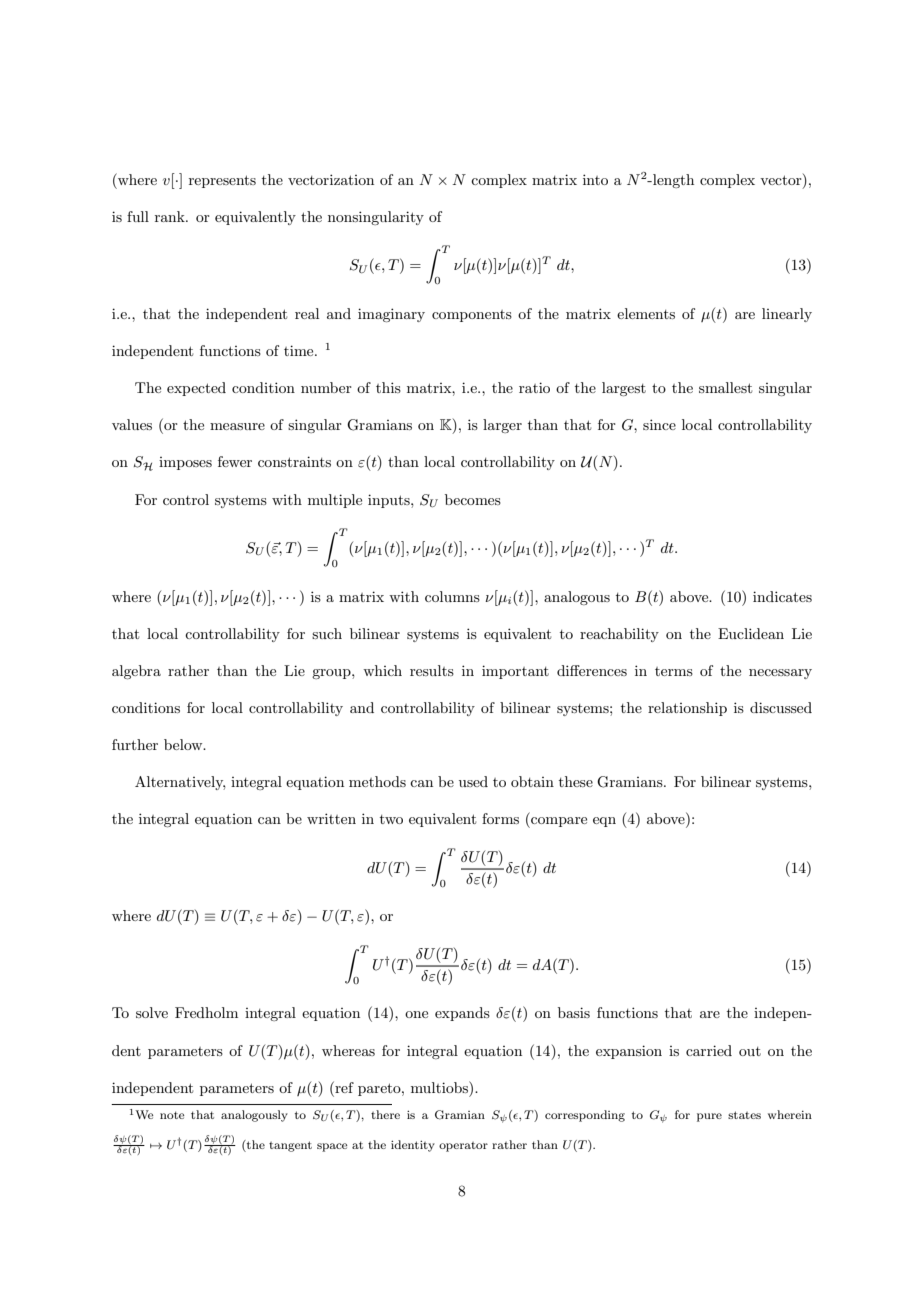 This screenshot has width=924, height=1308. I want to click on below, so click(184, 744).
